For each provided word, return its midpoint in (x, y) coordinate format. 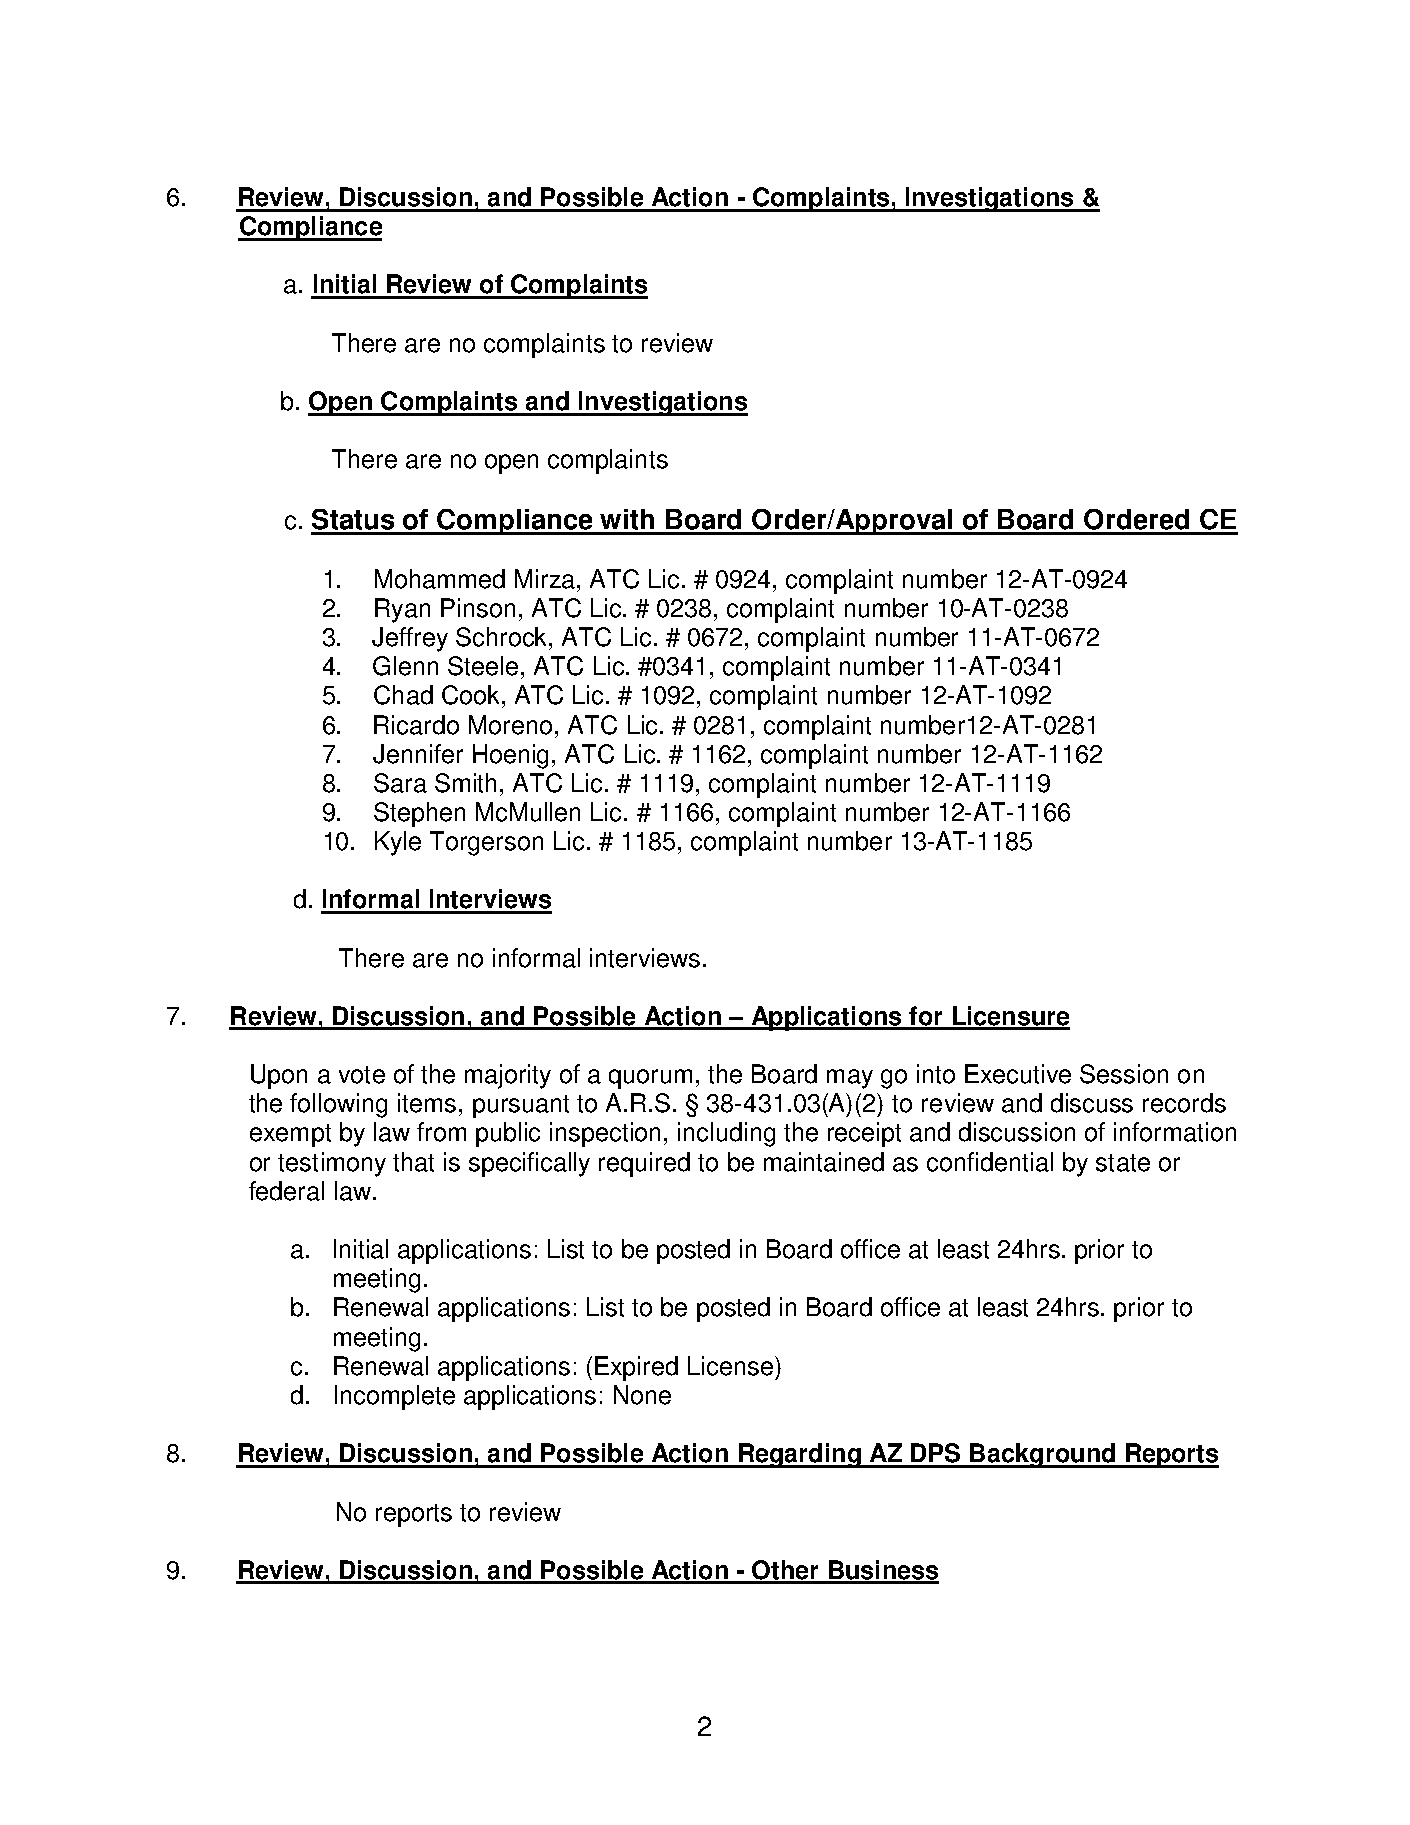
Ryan (402, 610)
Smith (465, 783)
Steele (483, 666)
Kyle (398, 843)
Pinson (478, 608)
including (726, 1134)
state (1123, 1163)
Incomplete (395, 1397)
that (413, 1162)
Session (1124, 1074)
